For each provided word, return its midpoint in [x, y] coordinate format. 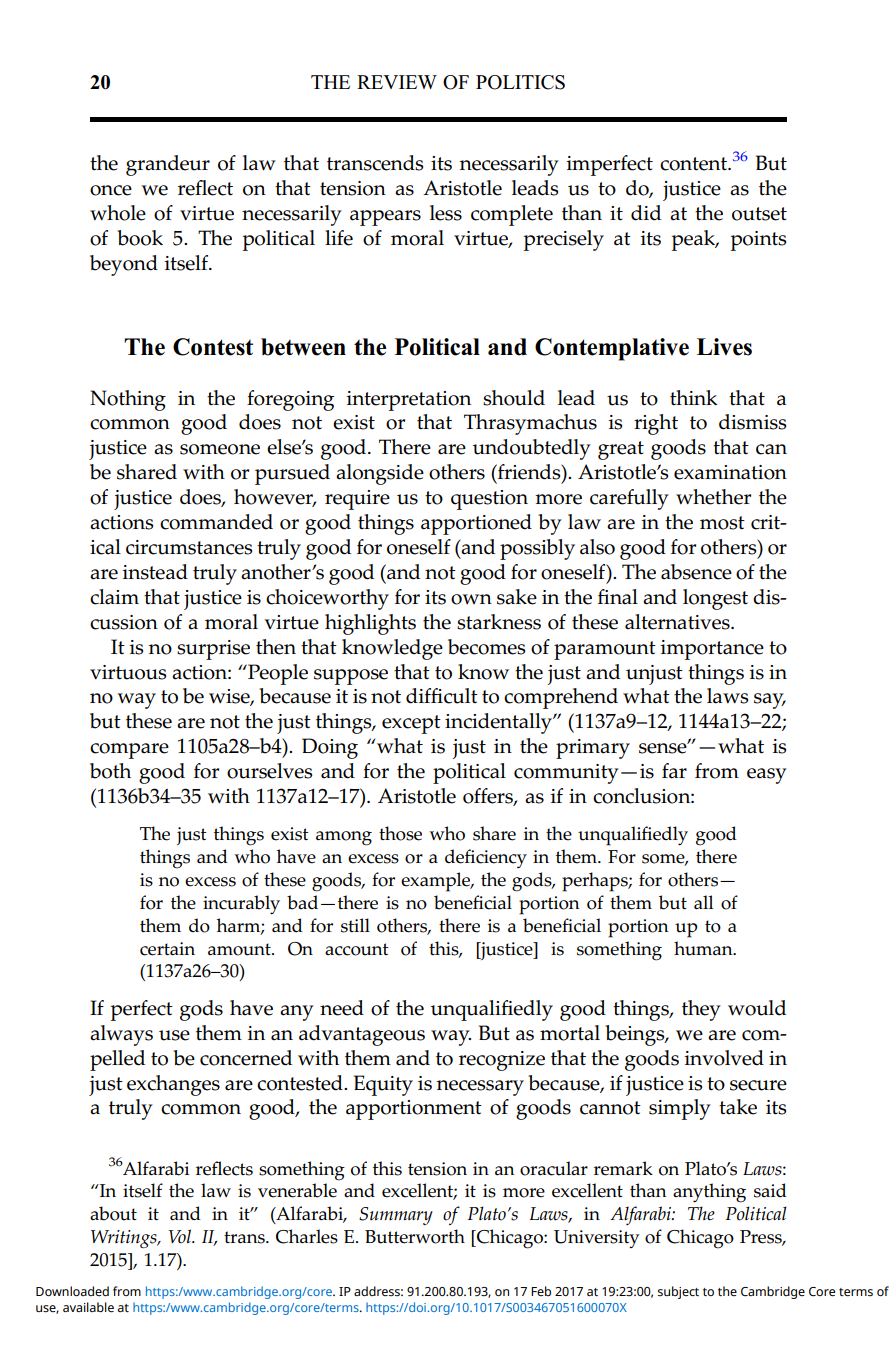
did [646, 213]
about [113, 1213]
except [411, 724]
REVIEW [397, 82]
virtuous [128, 672]
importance [712, 650]
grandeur [168, 165]
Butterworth [415, 1236]
